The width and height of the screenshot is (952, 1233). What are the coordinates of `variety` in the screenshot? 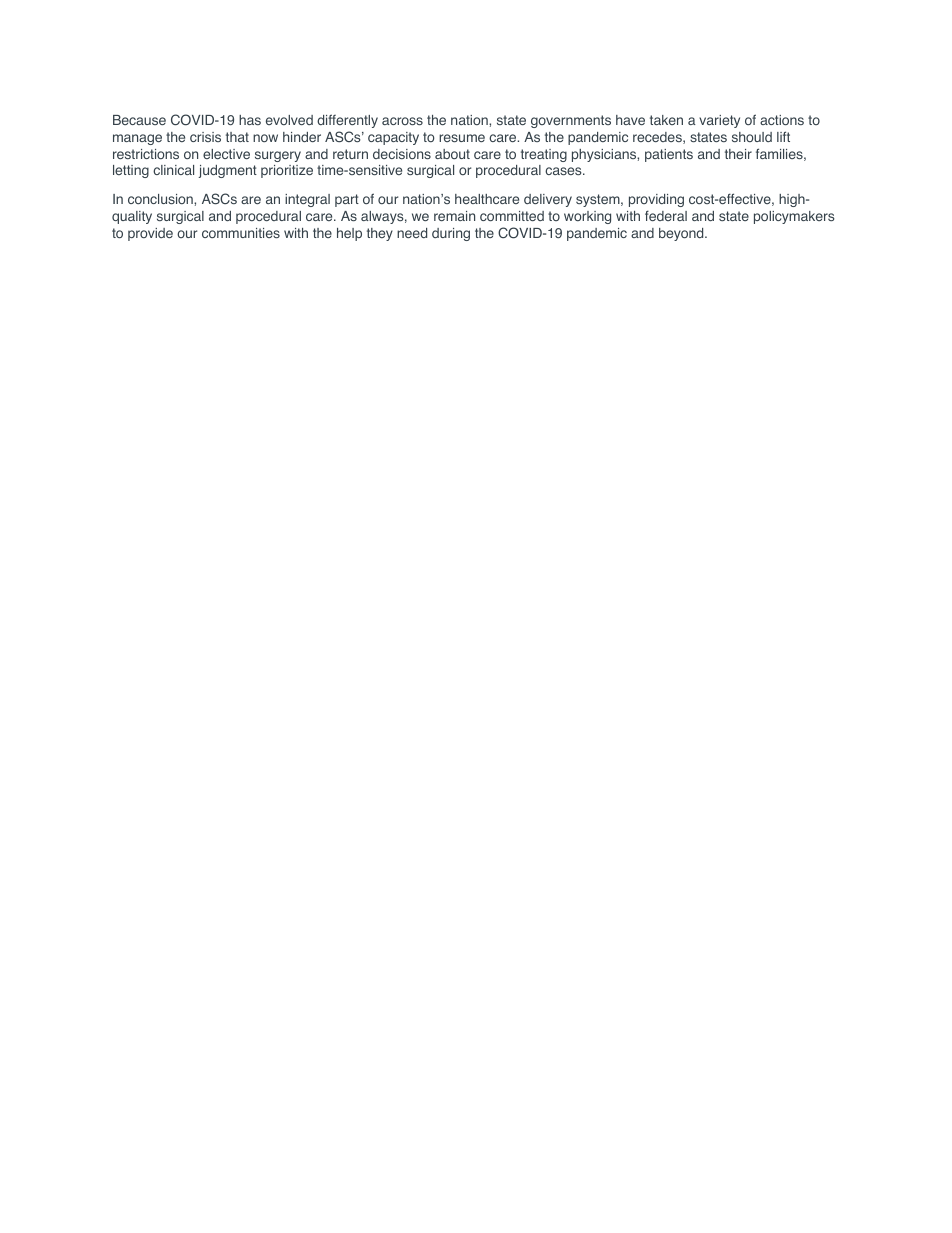 It's located at (719, 121).
